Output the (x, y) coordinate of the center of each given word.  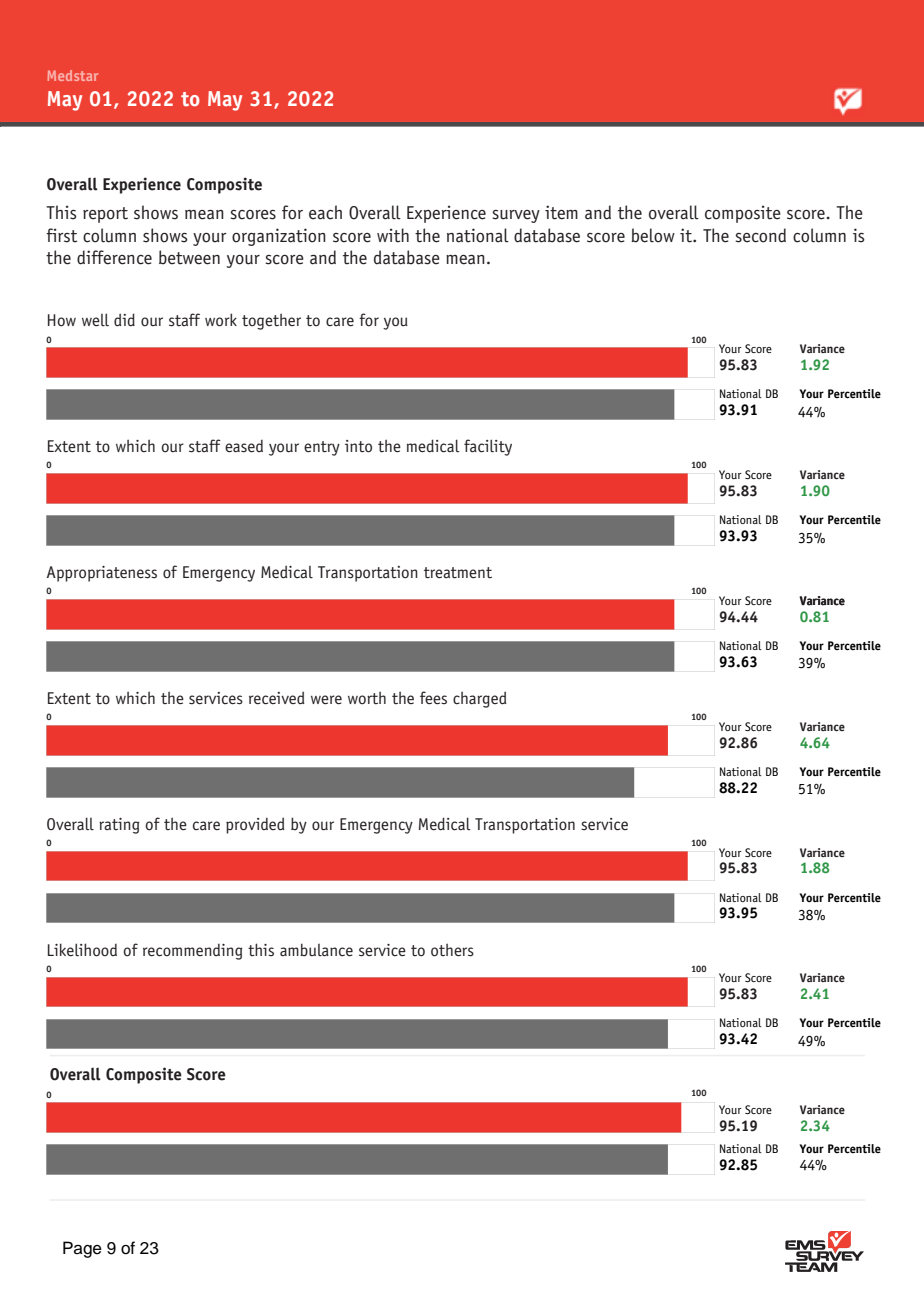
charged (480, 699)
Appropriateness (102, 574)
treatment (458, 573)
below (653, 235)
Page (82, 1249)
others (452, 950)
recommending (192, 952)
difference (114, 257)
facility (488, 447)
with (393, 235)
